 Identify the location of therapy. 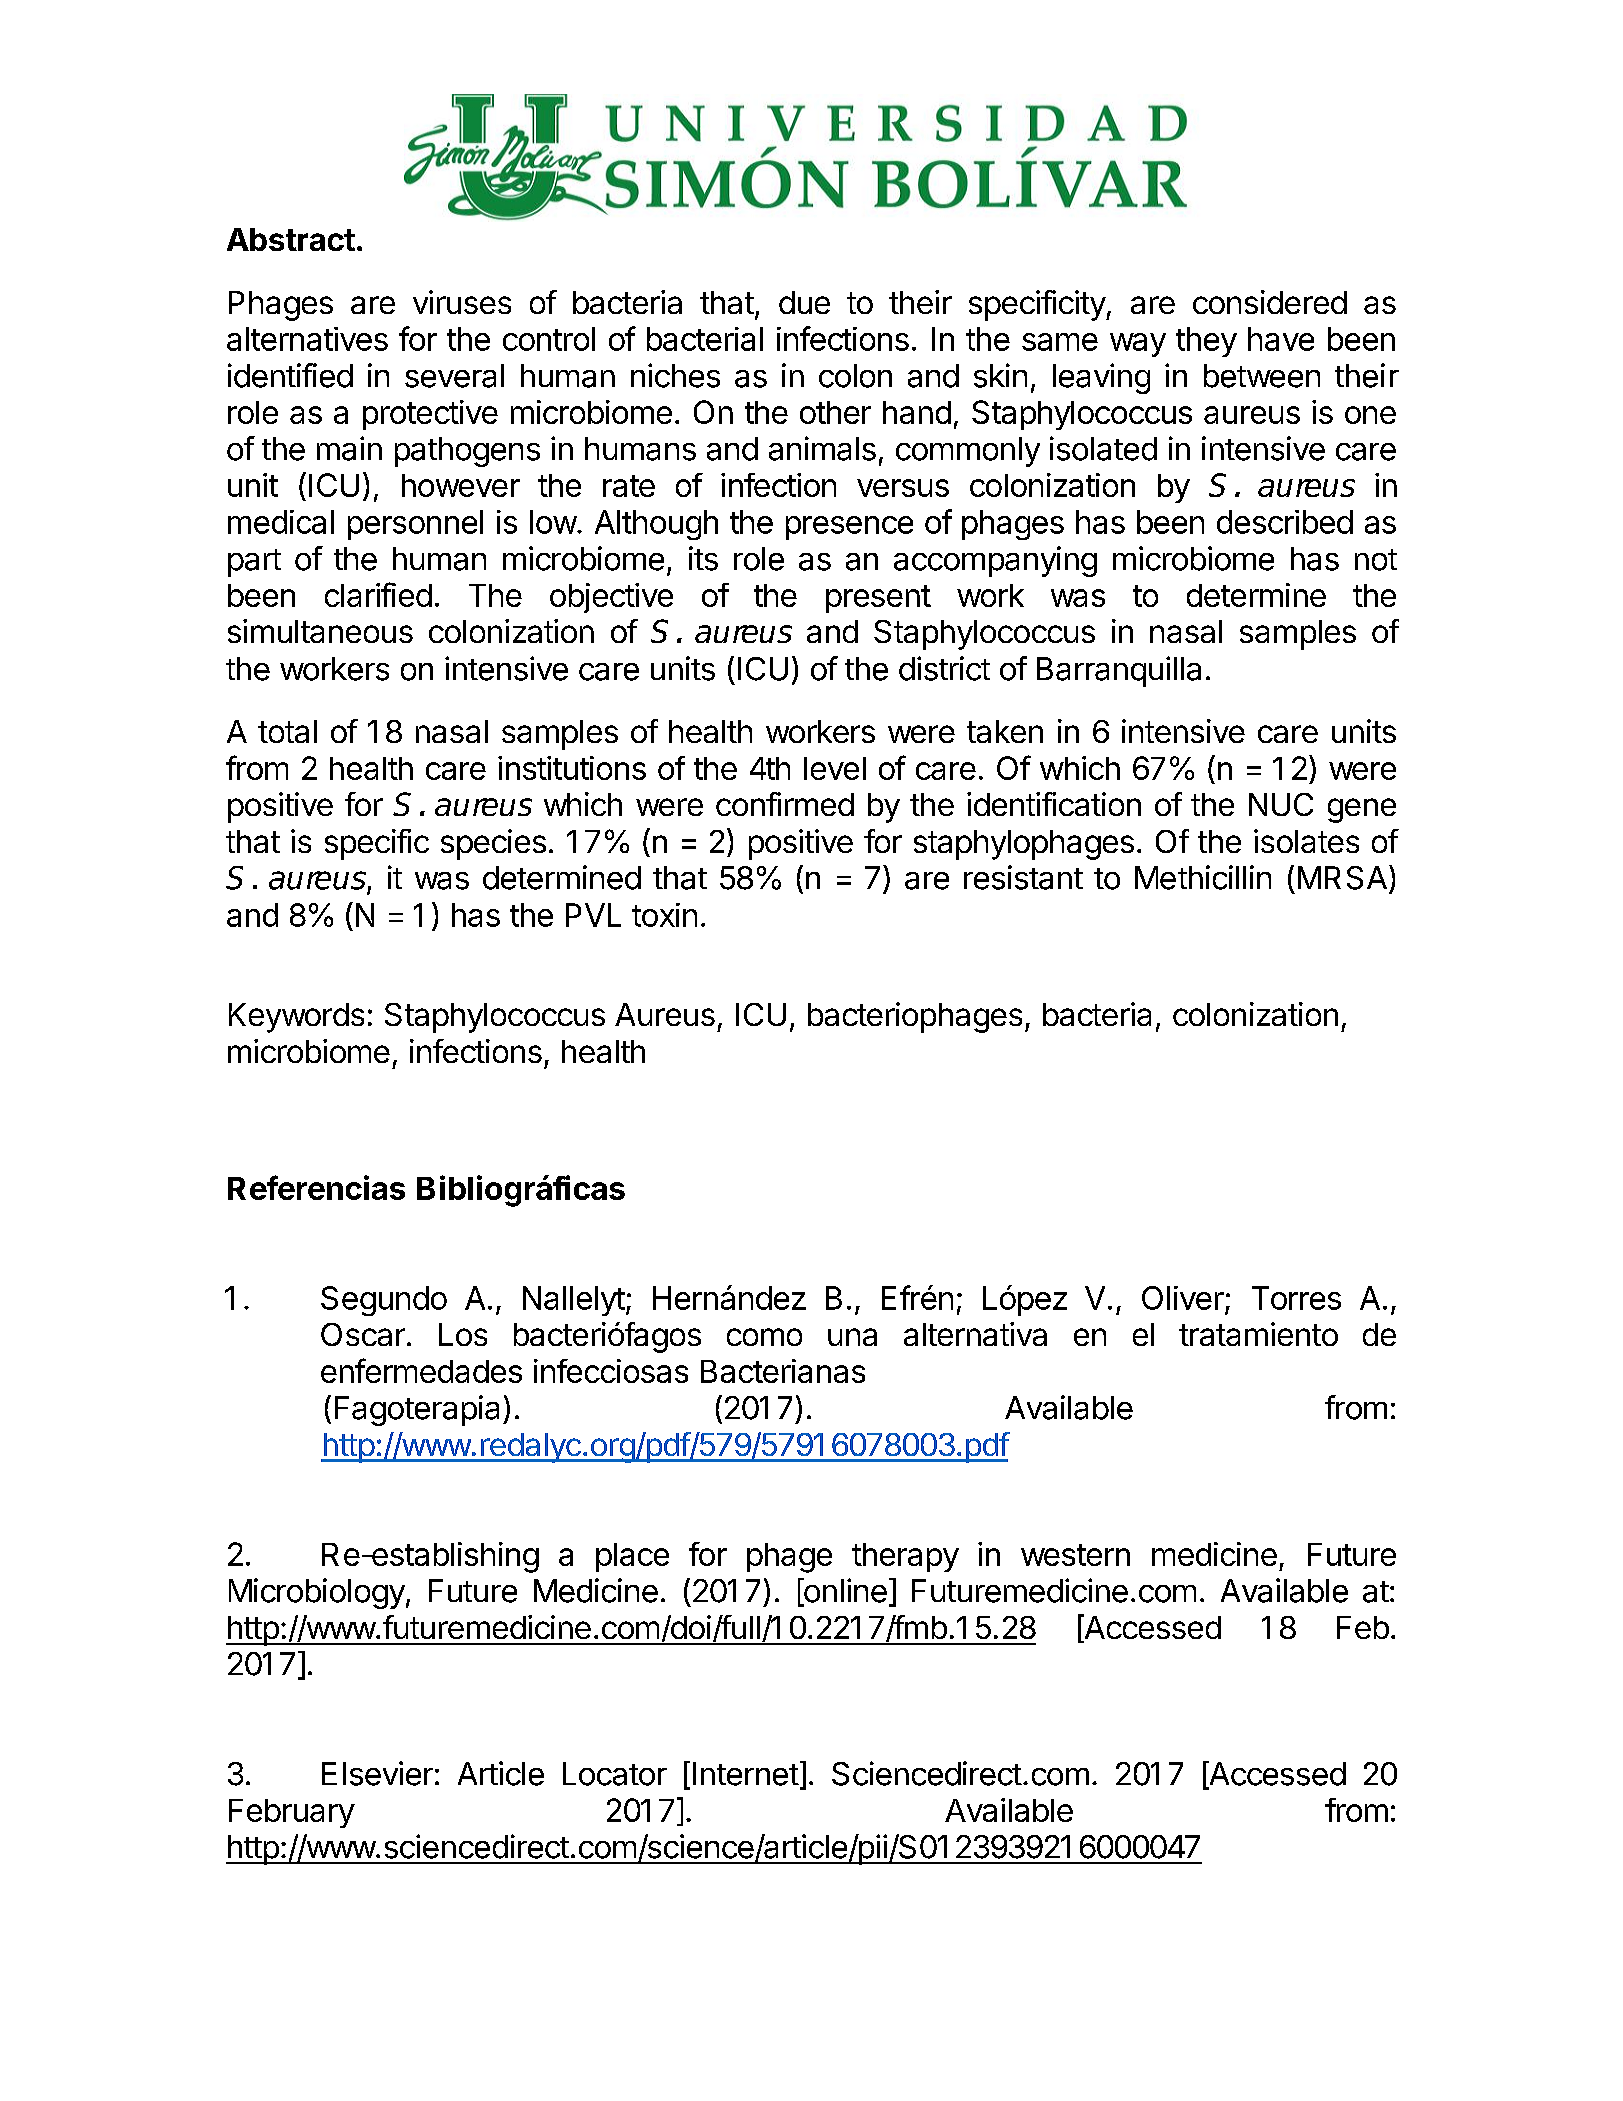
(905, 1557).
